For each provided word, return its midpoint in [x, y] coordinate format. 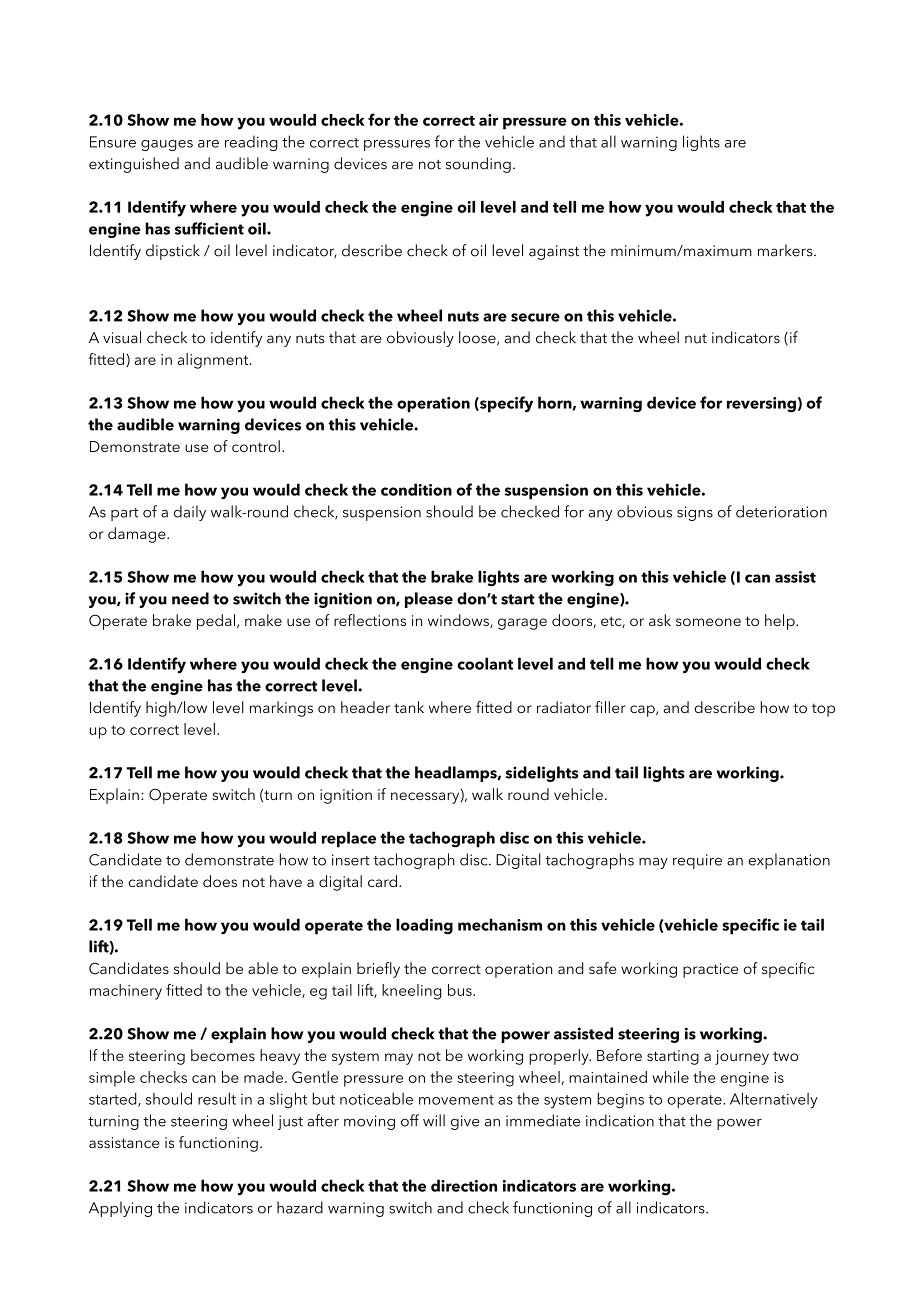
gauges [167, 145]
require [697, 861]
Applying [120, 1209]
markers [786, 250]
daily [190, 513]
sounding [478, 165]
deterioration [781, 511]
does [220, 881]
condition [416, 489]
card [382, 881]
